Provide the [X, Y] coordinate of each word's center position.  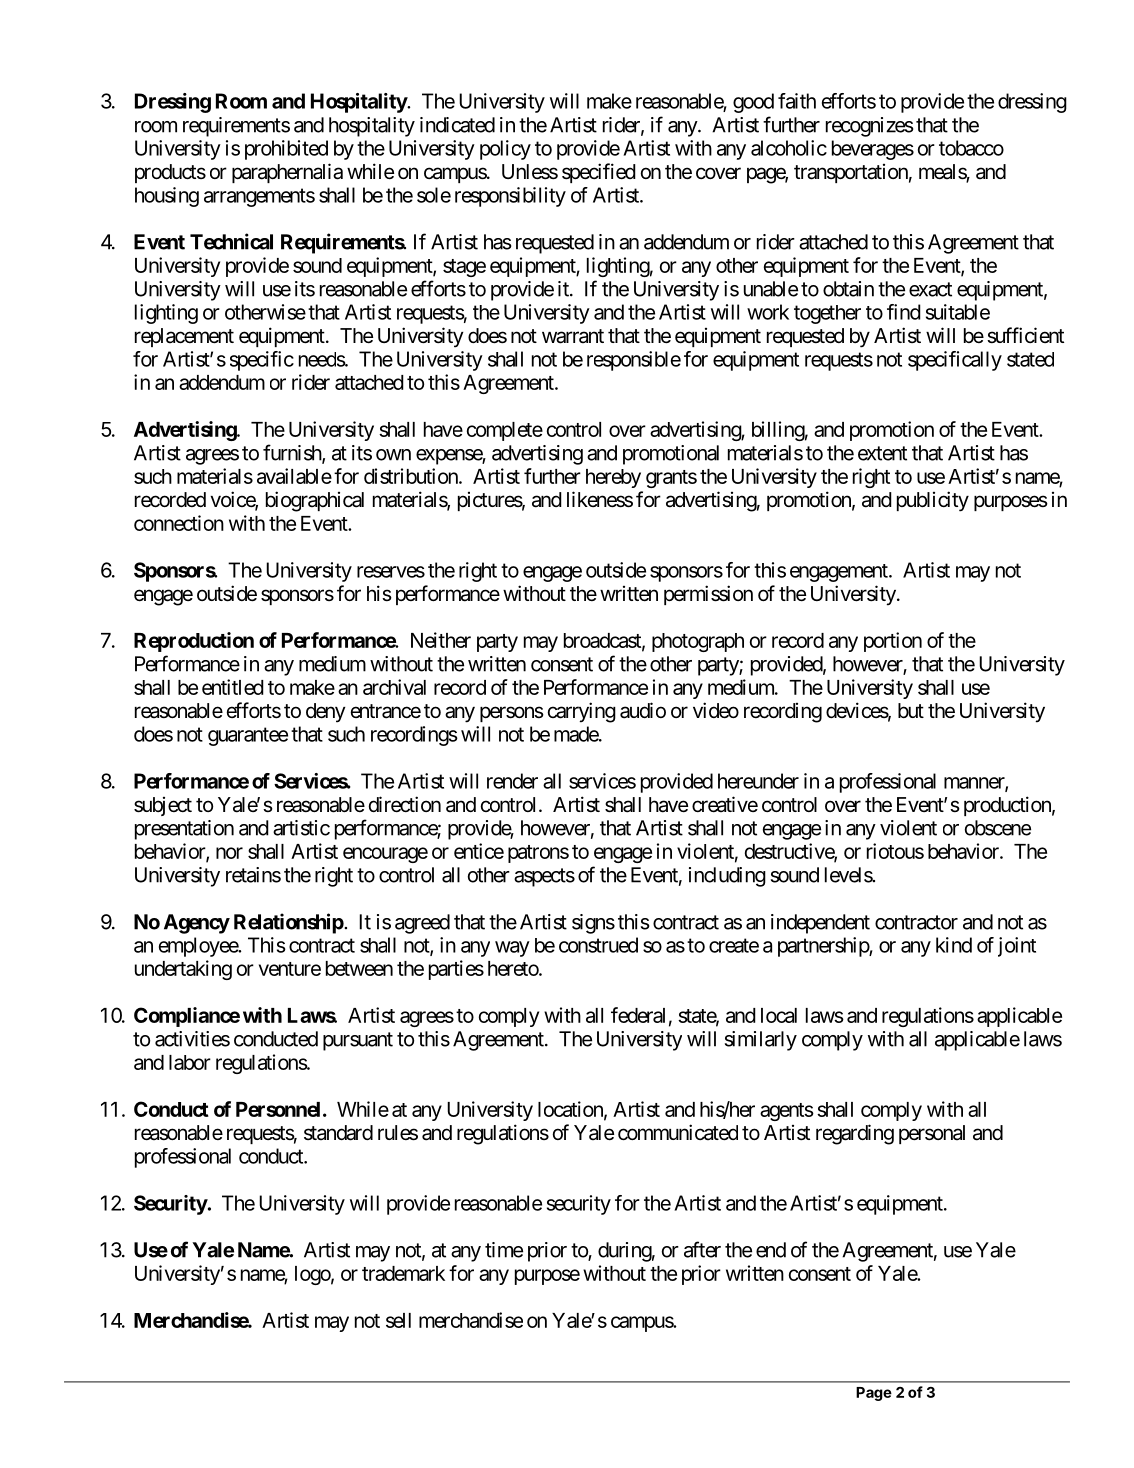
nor [229, 853]
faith [797, 101]
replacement [184, 337]
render [512, 781]
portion [893, 642]
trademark [403, 1273]
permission [708, 595]
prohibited [286, 150]
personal [932, 1134]
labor [190, 1062]
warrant [573, 336]
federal [638, 1015]
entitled [233, 687]
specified [599, 173]
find [904, 312]
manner [975, 784]
